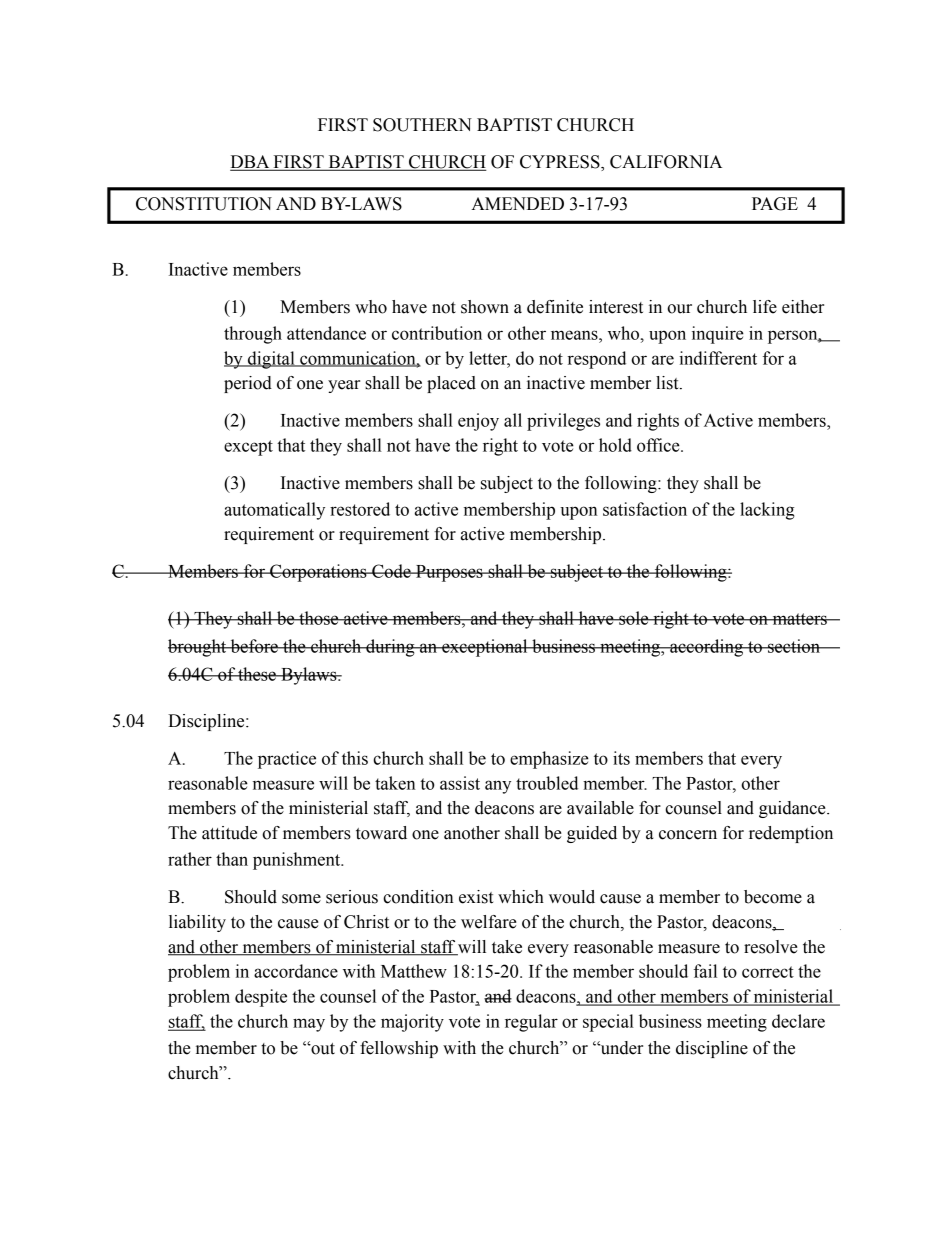  Describe the element at coordinates (688, 835) in the image. I see `concern` at that location.
